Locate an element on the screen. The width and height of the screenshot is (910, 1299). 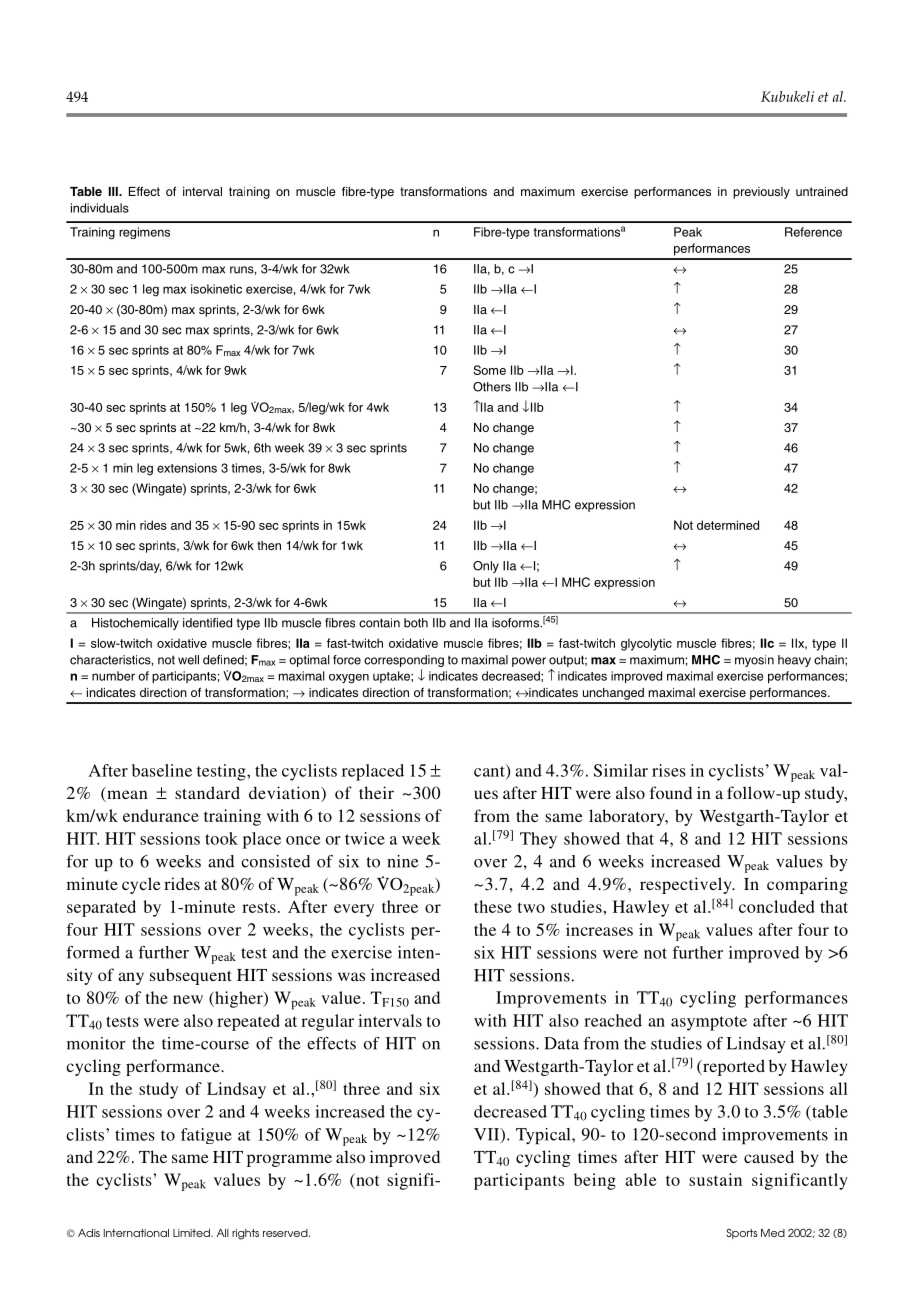
Limited is located at coordinates (192, 1233).
